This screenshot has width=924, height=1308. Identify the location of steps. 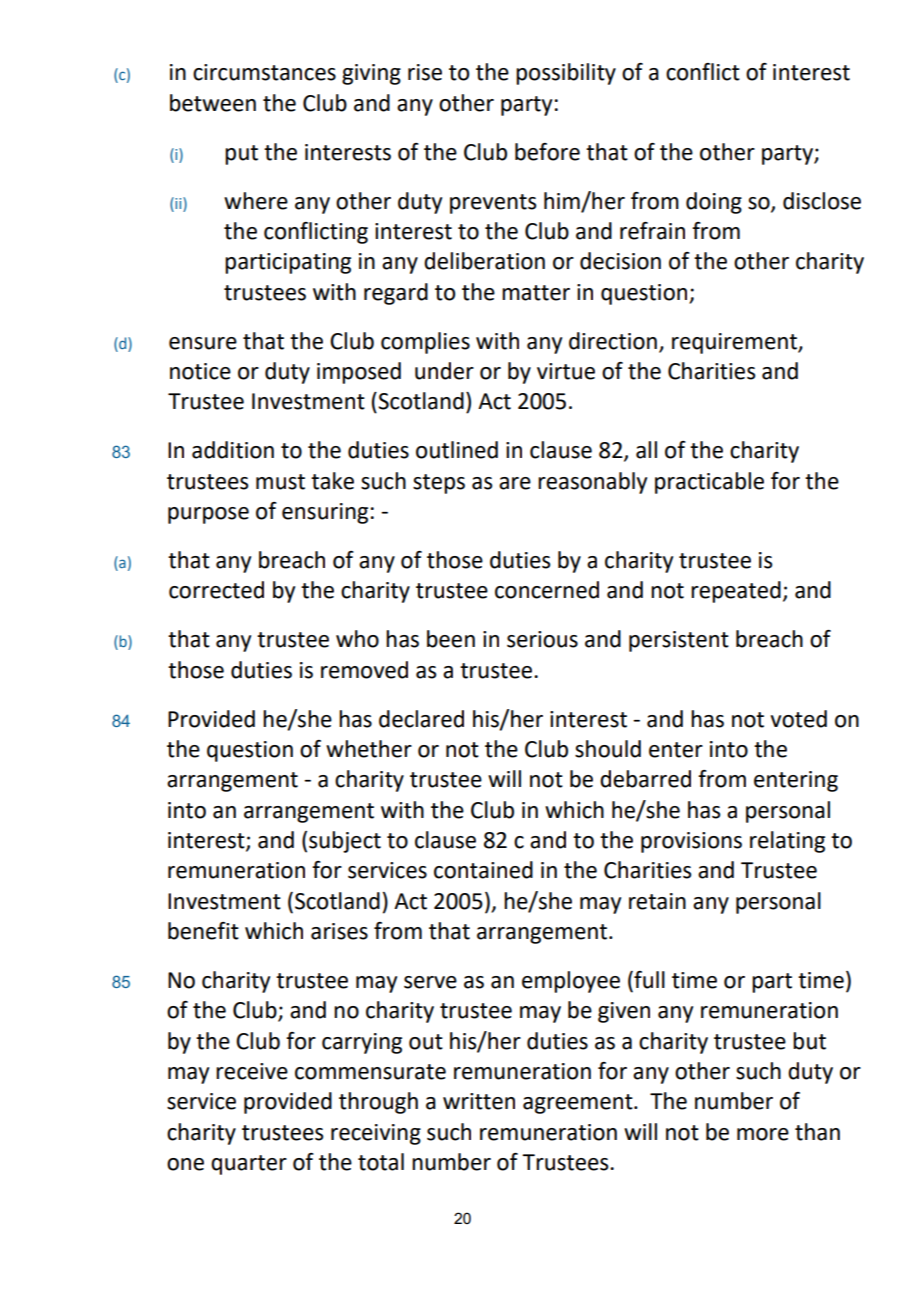
(439, 484).
